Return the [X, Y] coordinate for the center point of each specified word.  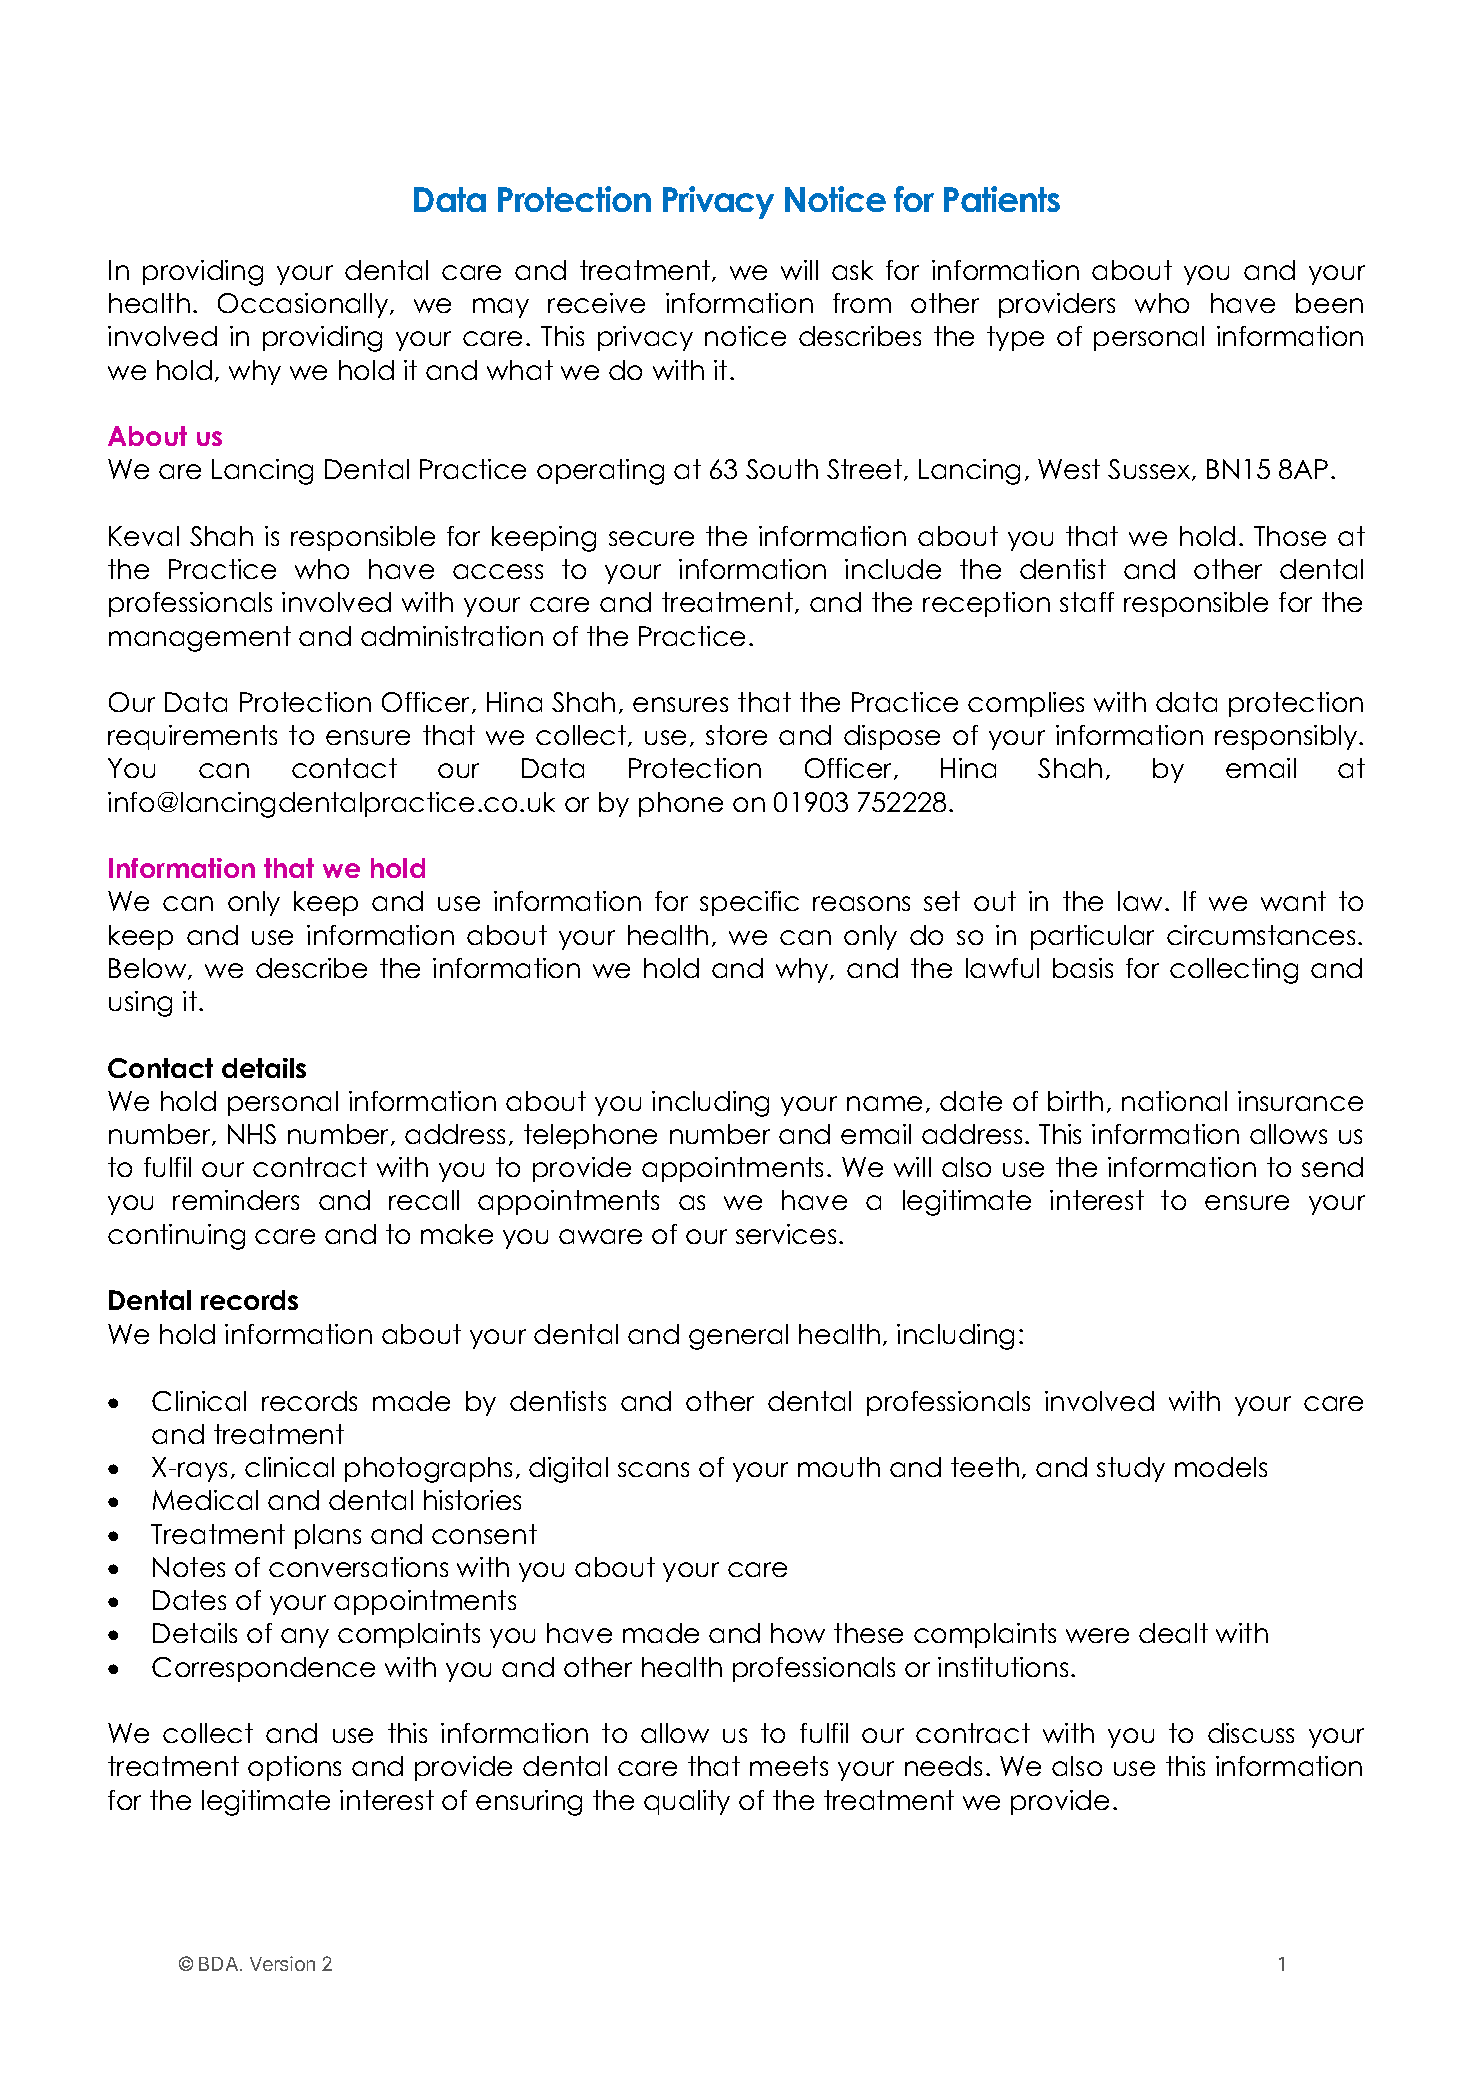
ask [852, 270]
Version [282, 1963]
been [1329, 303]
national [1174, 1101]
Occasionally [304, 305]
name [884, 1103]
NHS [252, 1134]
